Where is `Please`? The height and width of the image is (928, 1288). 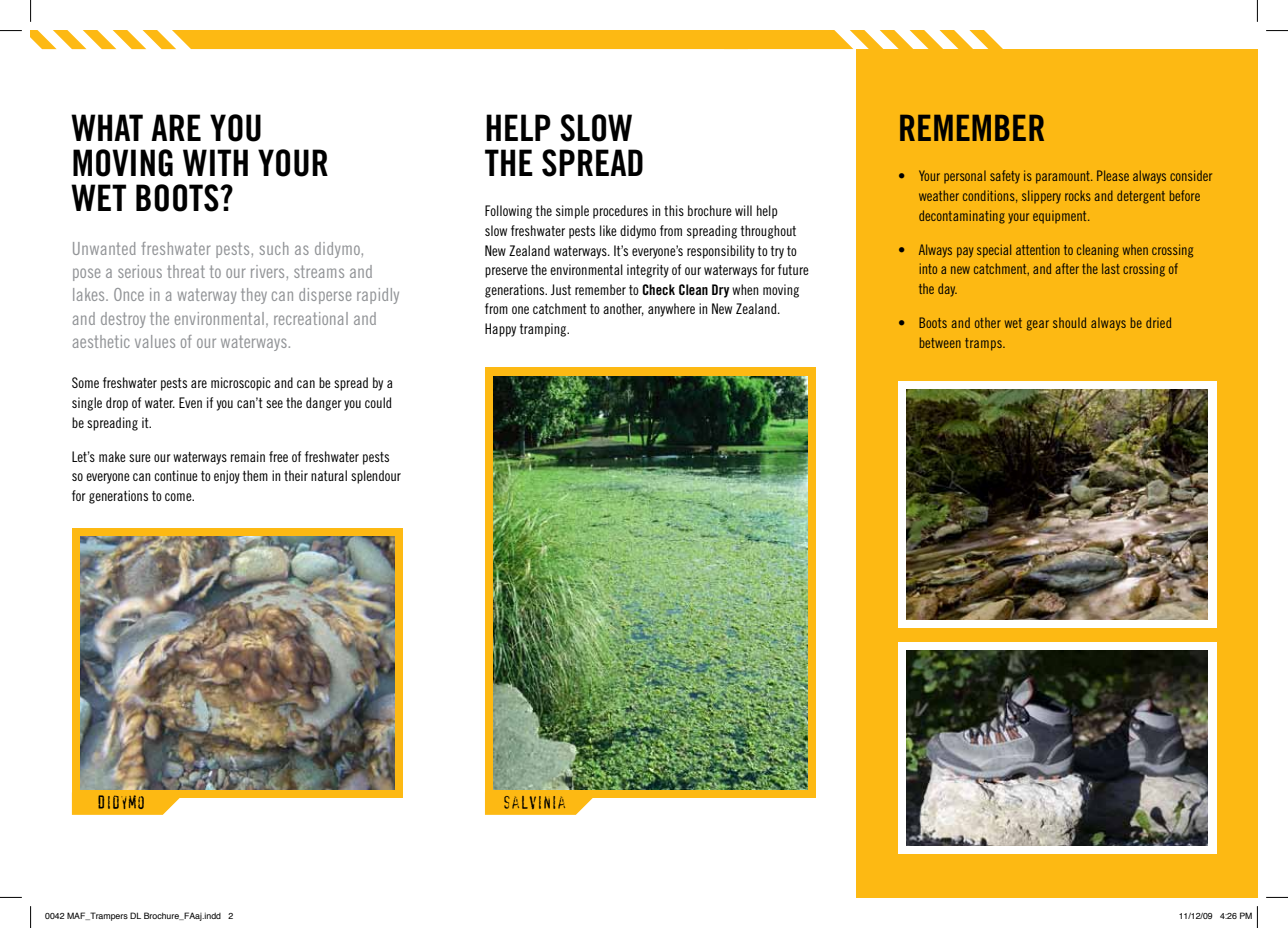 Please is located at coordinates (1113, 175).
